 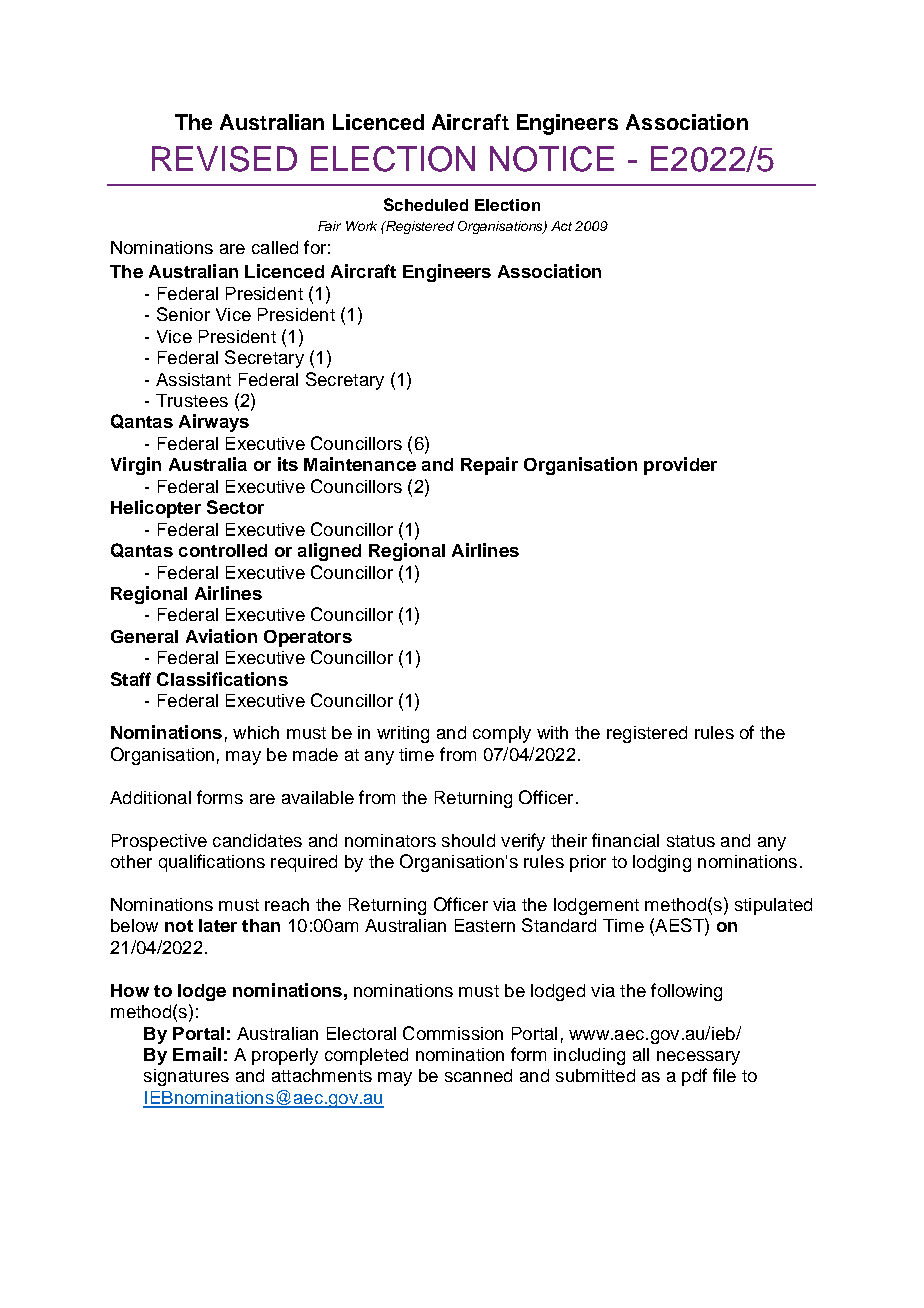 What do you see at coordinates (197, 1054) in the screenshot?
I see `Email` at bounding box center [197, 1054].
